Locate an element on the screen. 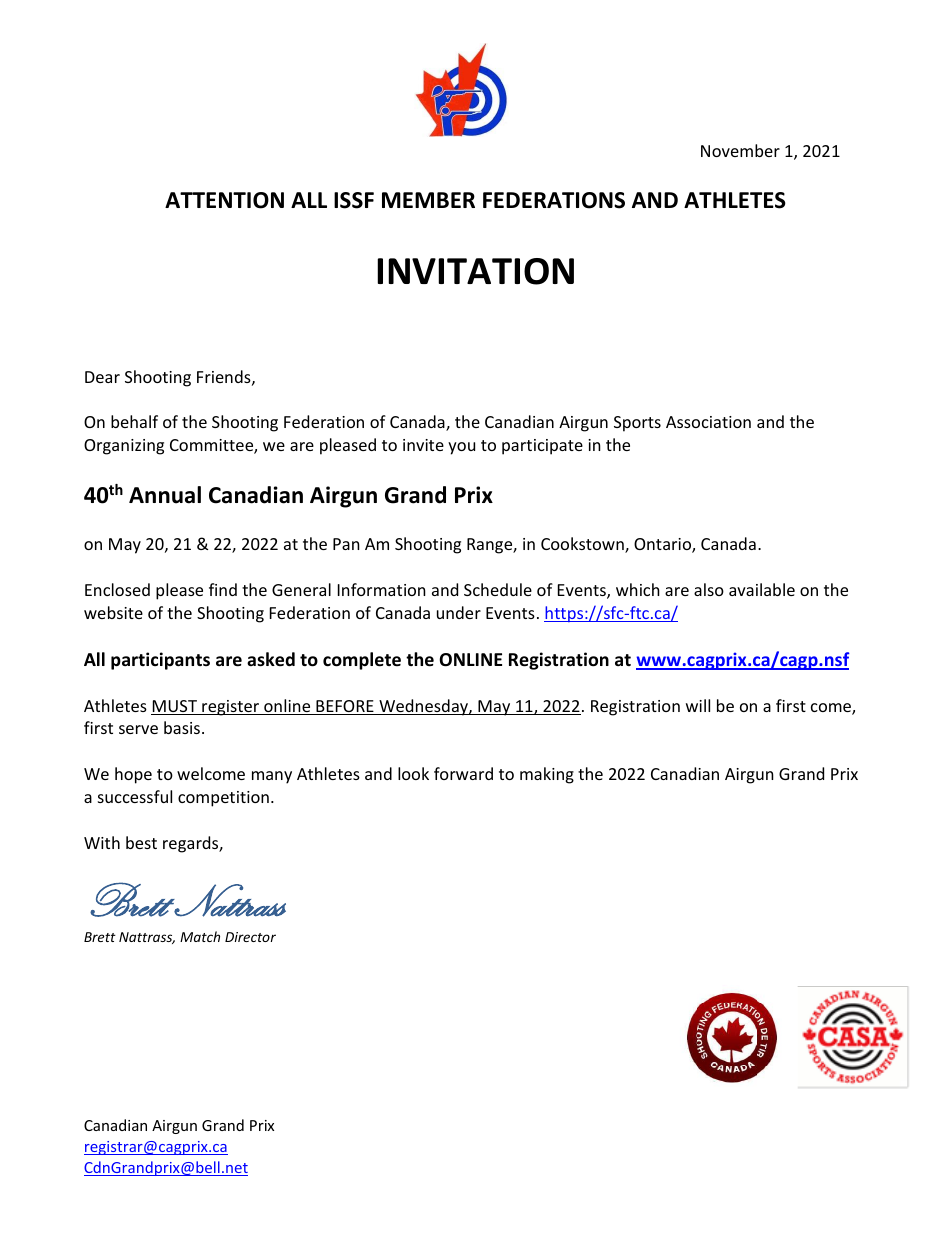  behalf is located at coordinates (134, 421).
